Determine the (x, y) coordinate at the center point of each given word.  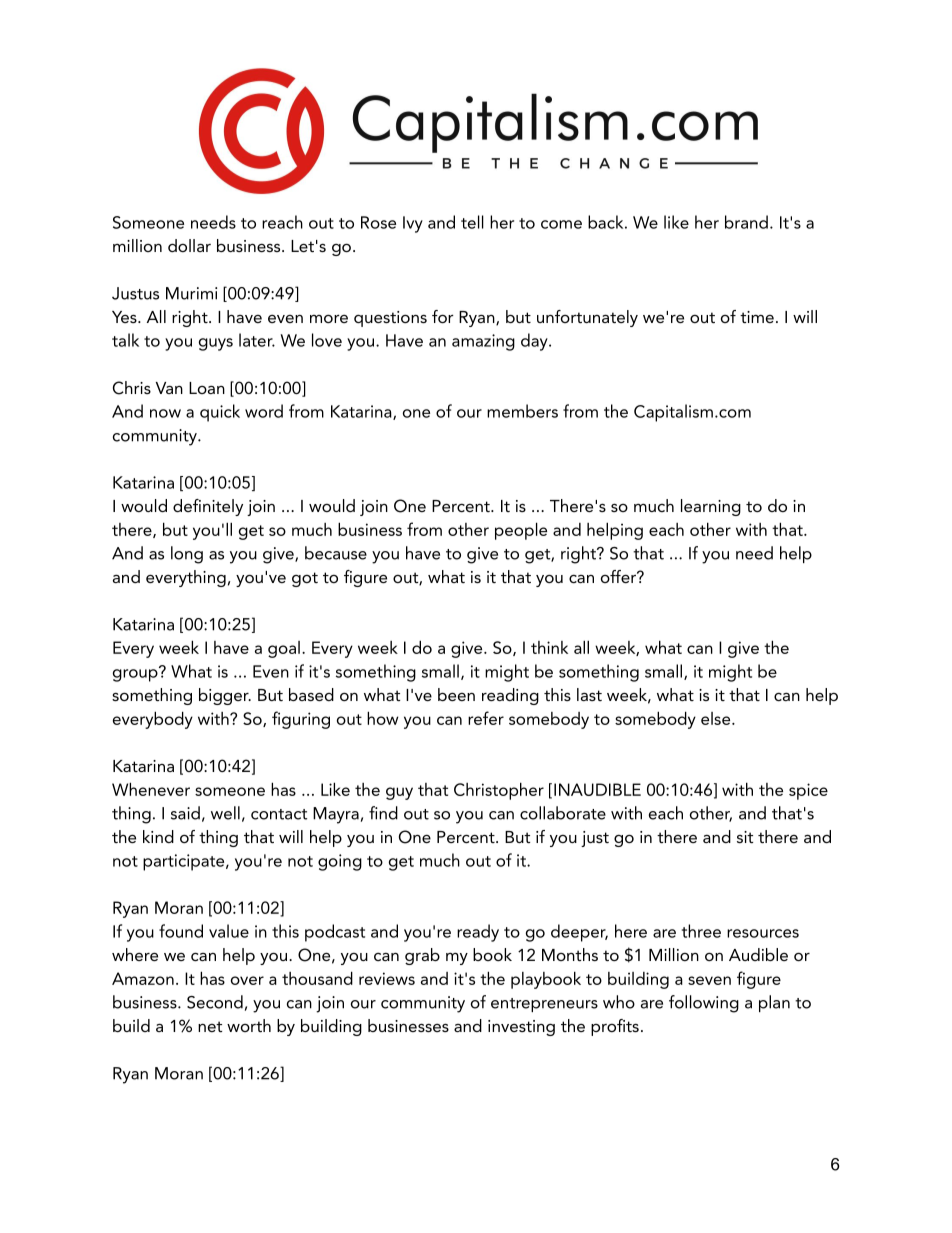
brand (746, 222)
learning (711, 507)
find (383, 813)
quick (220, 413)
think (549, 647)
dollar (189, 245)
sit (745, 837)
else (717, 718)
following (704, 1004)
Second (215, 1002)
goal (284, 649)
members (522, 411)
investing (521, 1028)
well (225, 813)
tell (472, 222)
